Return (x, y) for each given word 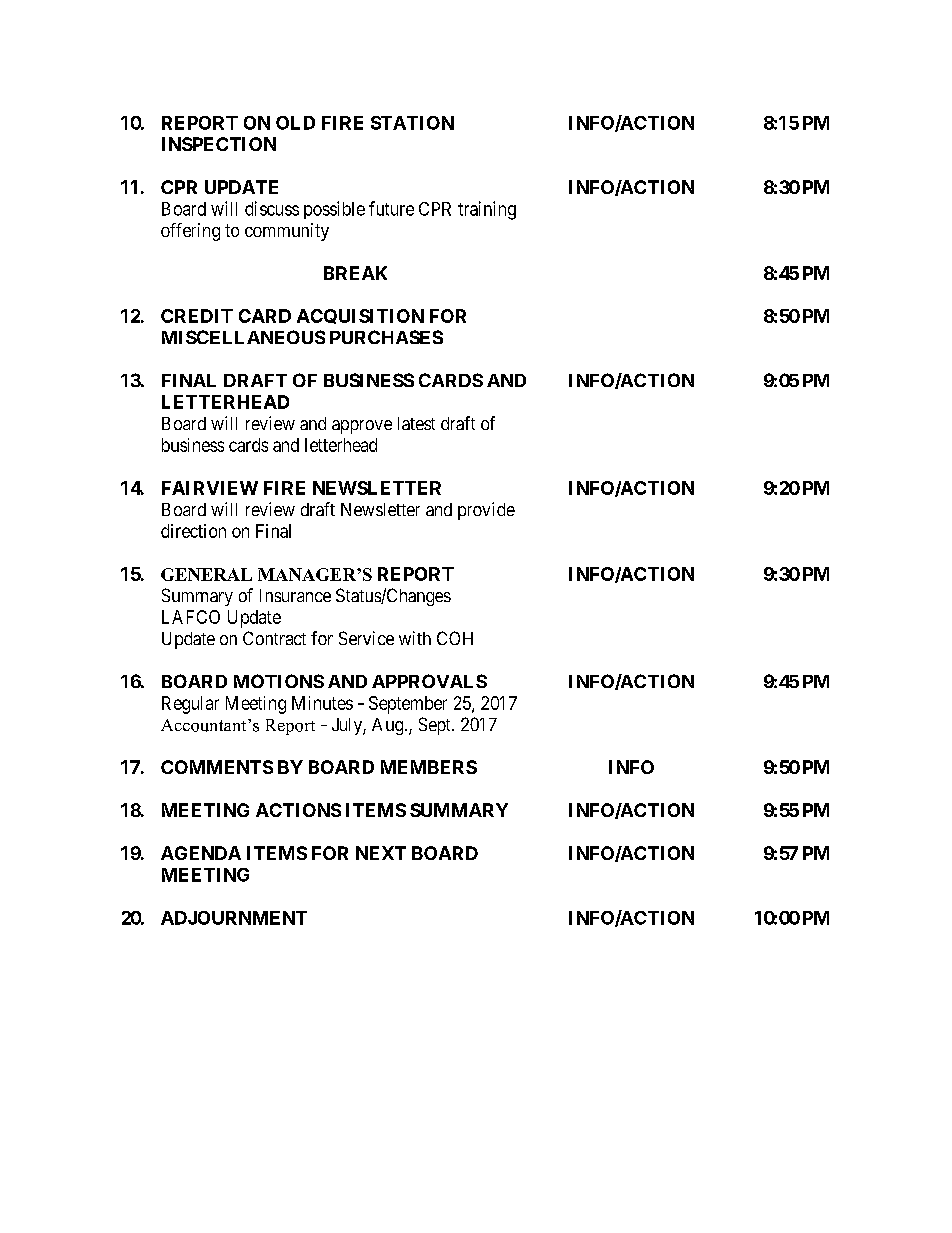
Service (366, 638)
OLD (295, 123)
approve (362, 427)
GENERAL (206, 574)
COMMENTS (217, 767)
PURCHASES (386, 337)
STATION (412, 123)
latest (416, 423)
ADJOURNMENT (234, 918)
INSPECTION (219, 144)
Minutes (322, 703)
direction (193, 531)
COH (455, 638)
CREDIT (197, 316)
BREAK (355, 273)
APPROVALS (429, 681)
